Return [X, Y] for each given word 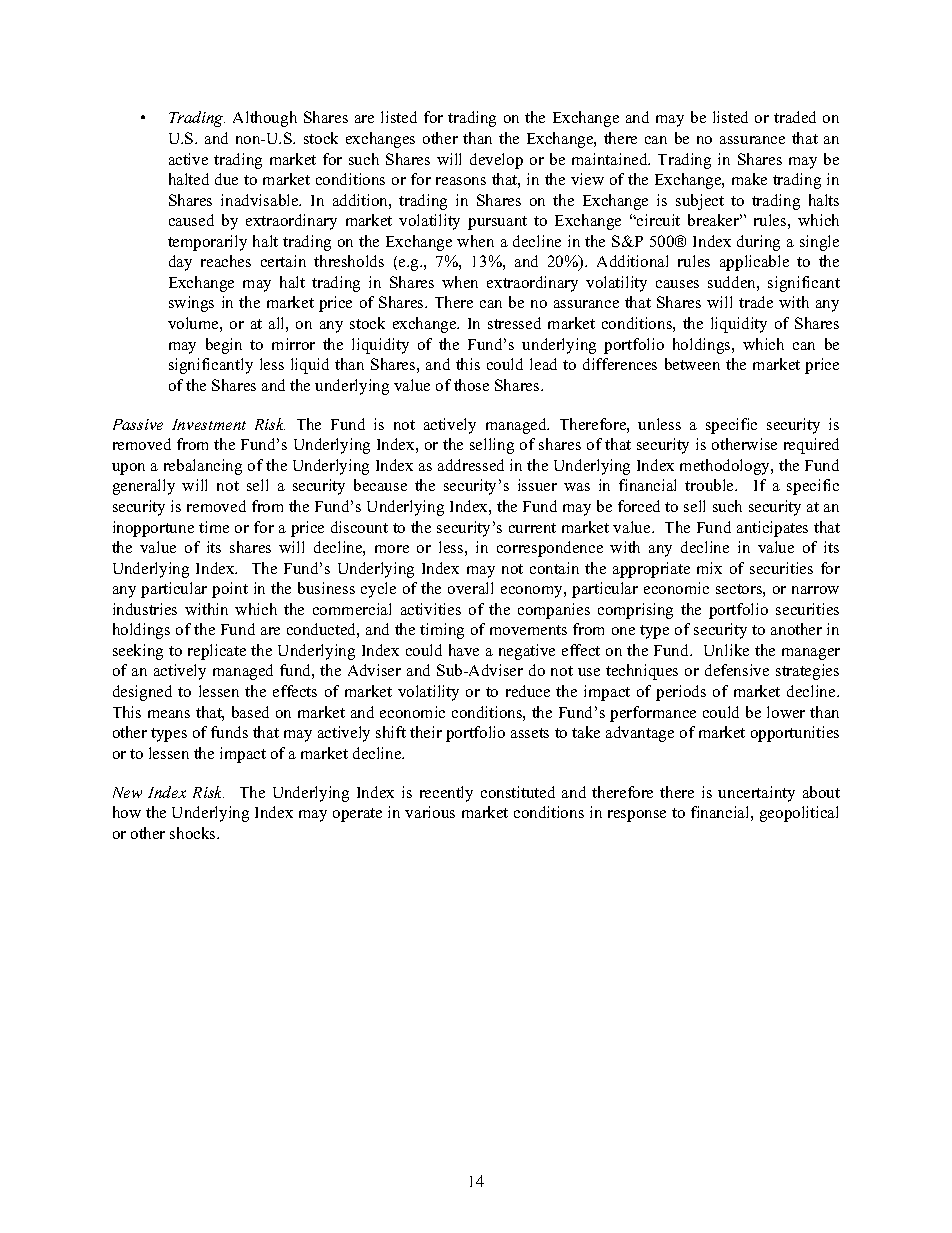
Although [265, 119]
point [230, 590]
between [692, 364]
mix [709, 568]
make [749, 179]
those [471, 385]
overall [470, 588]
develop [496, 161]
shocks [194, 833]
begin [224, 346]
